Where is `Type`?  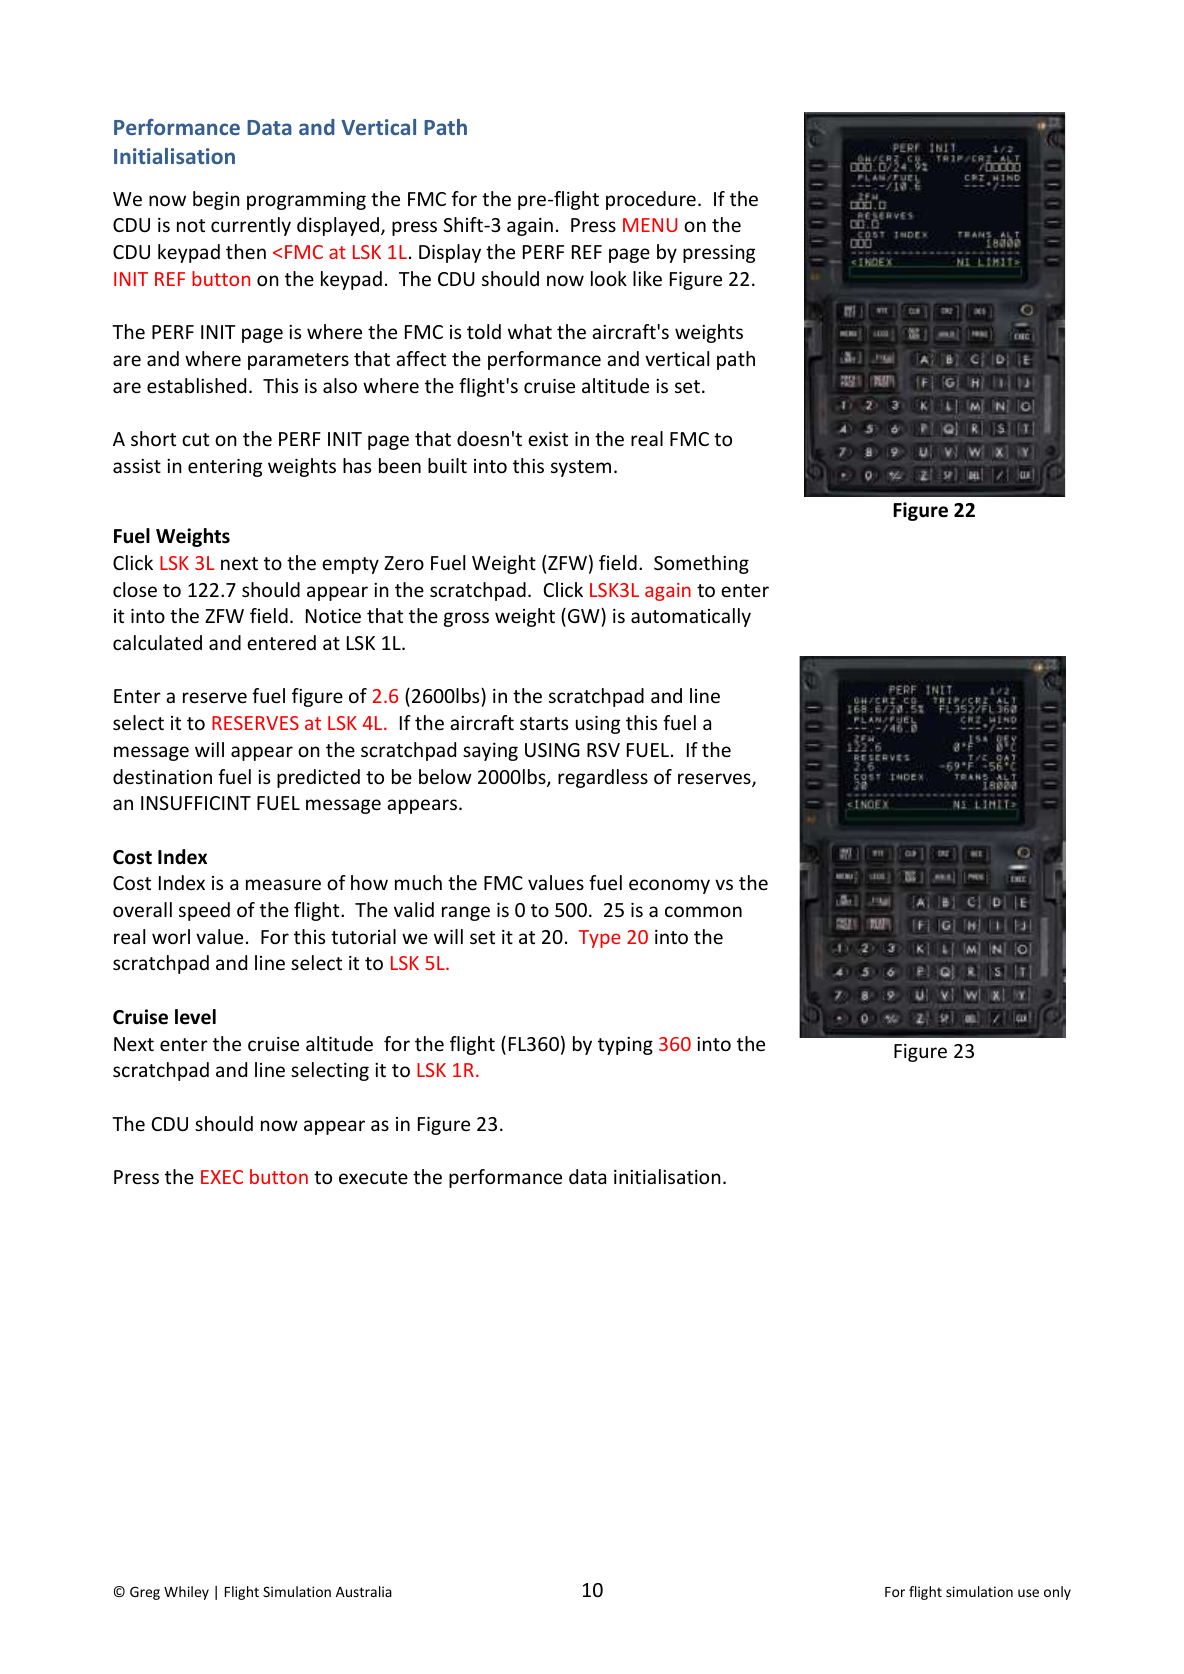 Type is located at coordinates (600, 939).
